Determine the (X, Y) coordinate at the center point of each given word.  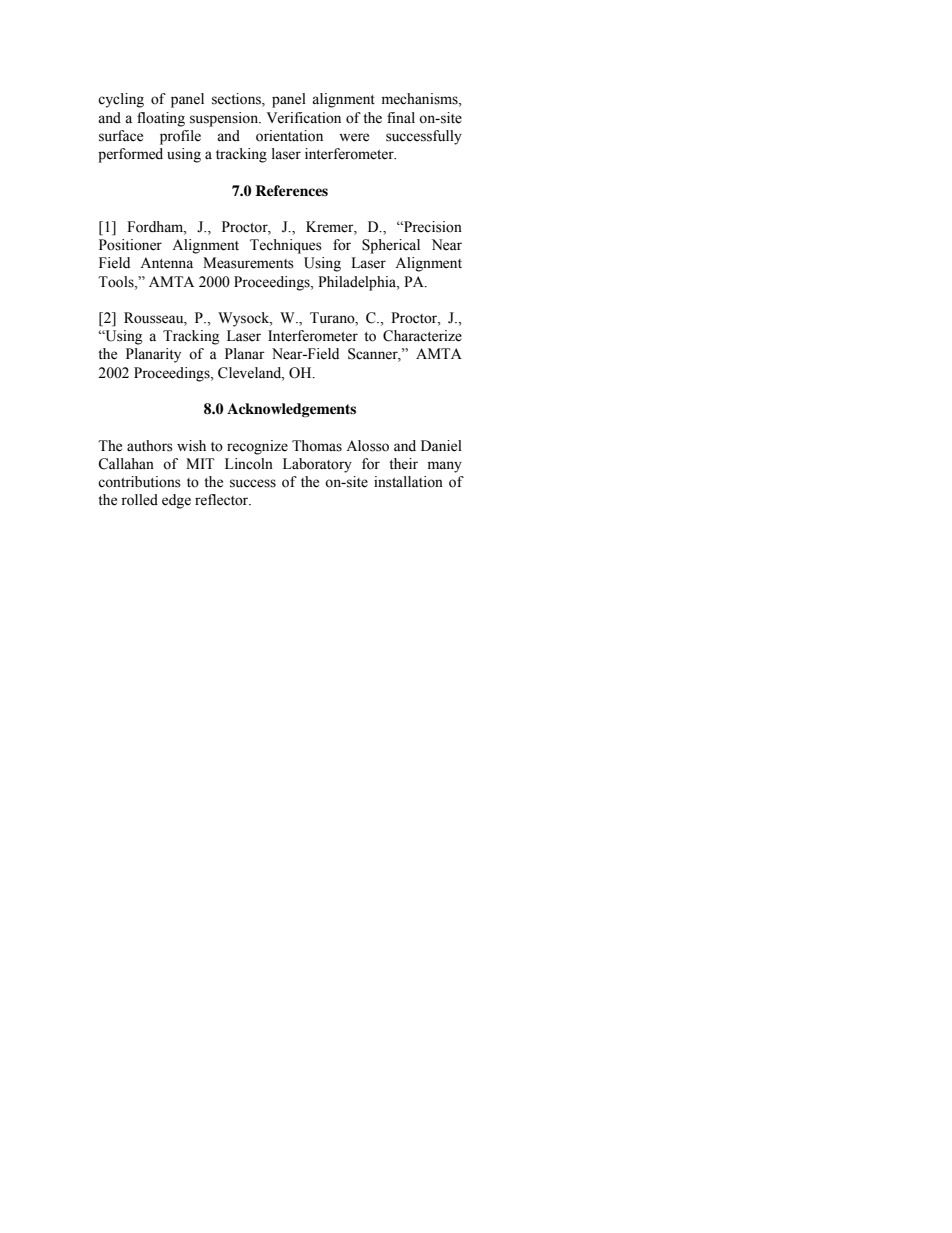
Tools (117, 282)
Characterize (422, 336)
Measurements (248, 263)
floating (161, 119)
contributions (139, 482)
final (401, 117)
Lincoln (249, 464)
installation (408, 482)
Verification (303, 118)
